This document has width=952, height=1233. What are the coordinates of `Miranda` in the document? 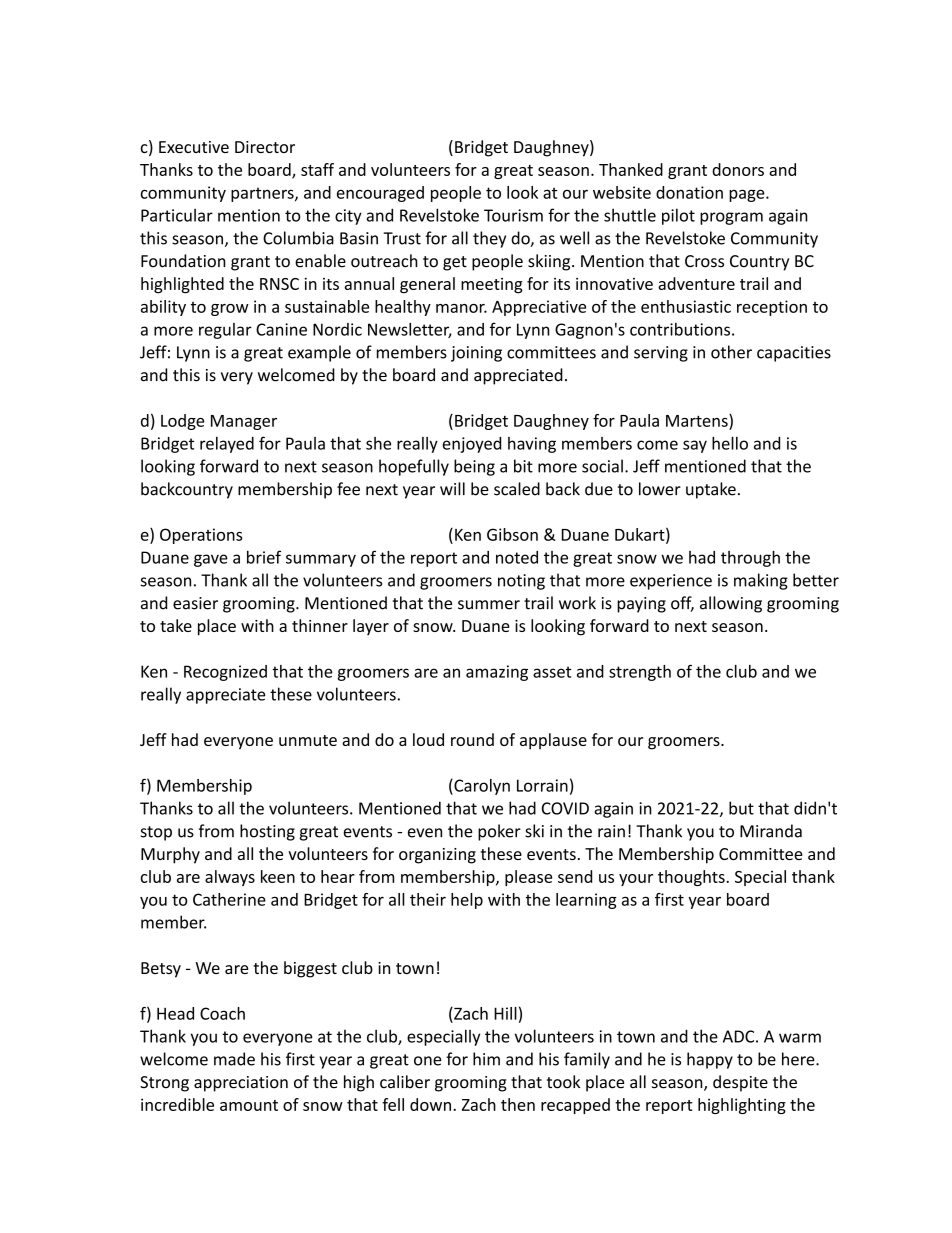 It's located at (771, 831).
